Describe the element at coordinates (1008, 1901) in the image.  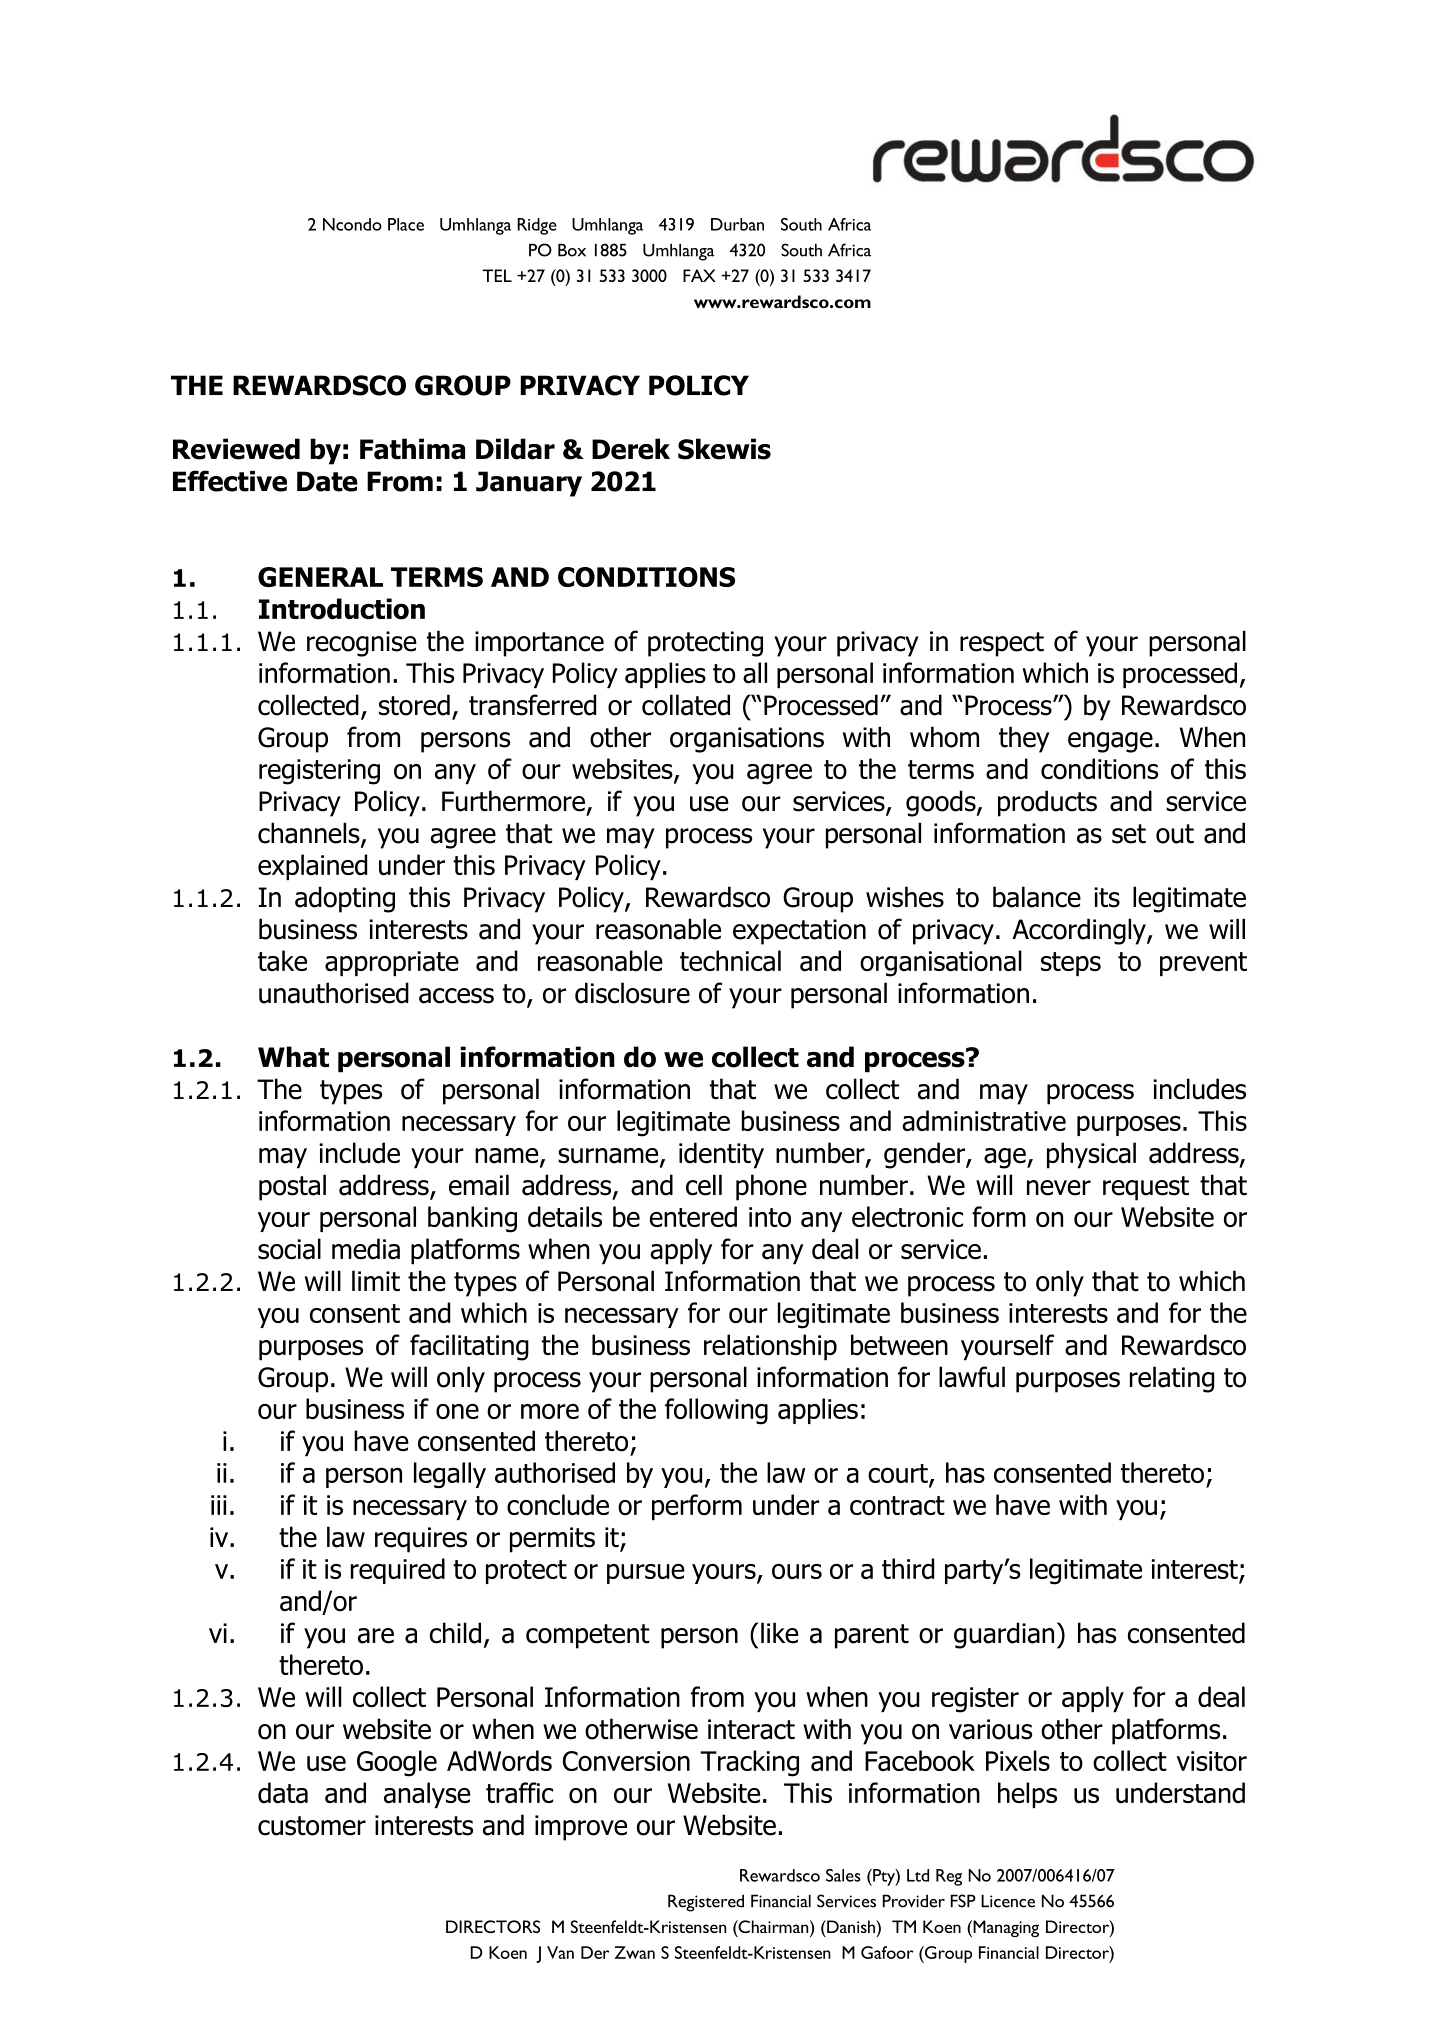
I see `Licence` at that location.
